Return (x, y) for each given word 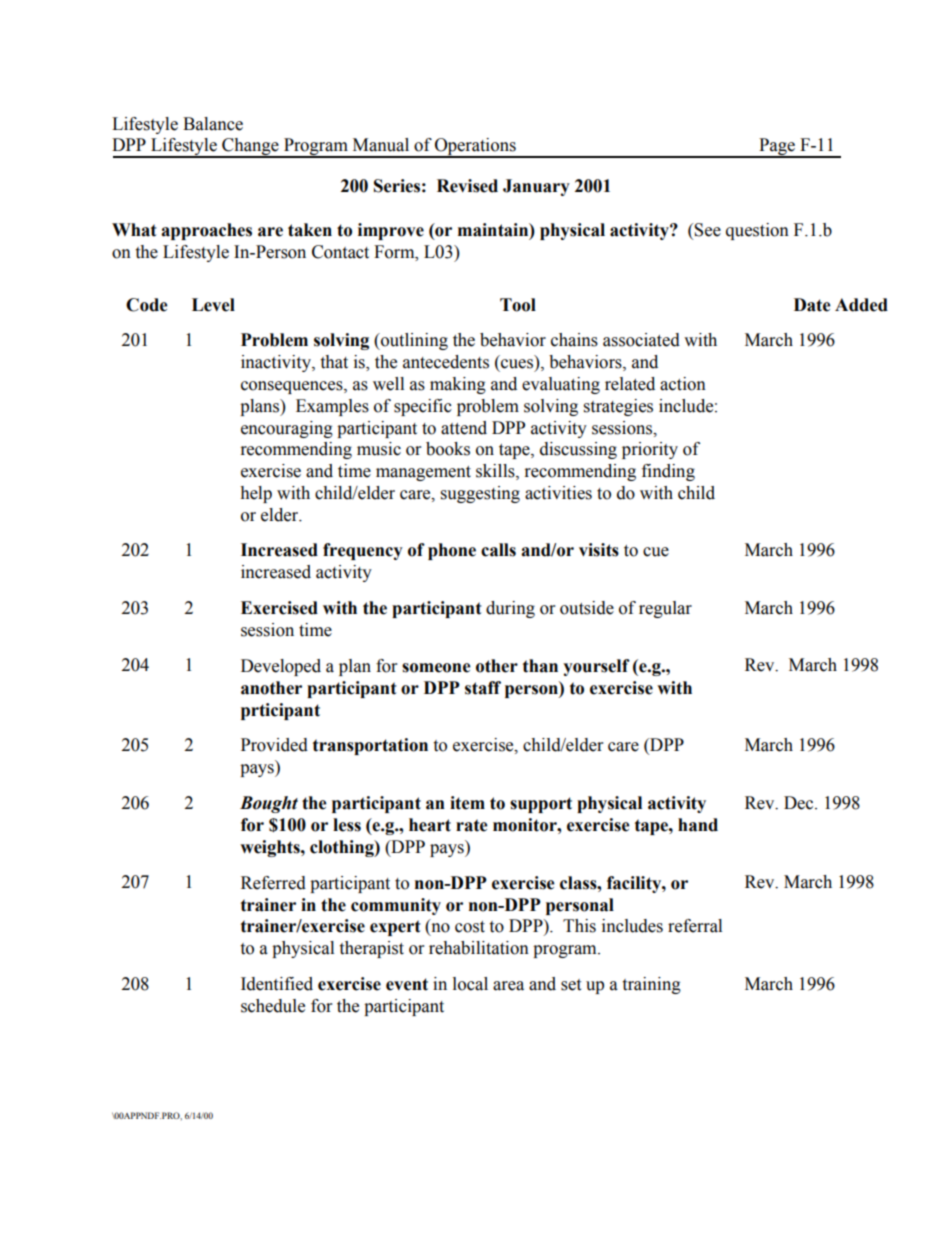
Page (777, 148)
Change (250, 148)
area (508, 986)
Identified (277, 984)
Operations (475, 148)
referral (695, 926)
